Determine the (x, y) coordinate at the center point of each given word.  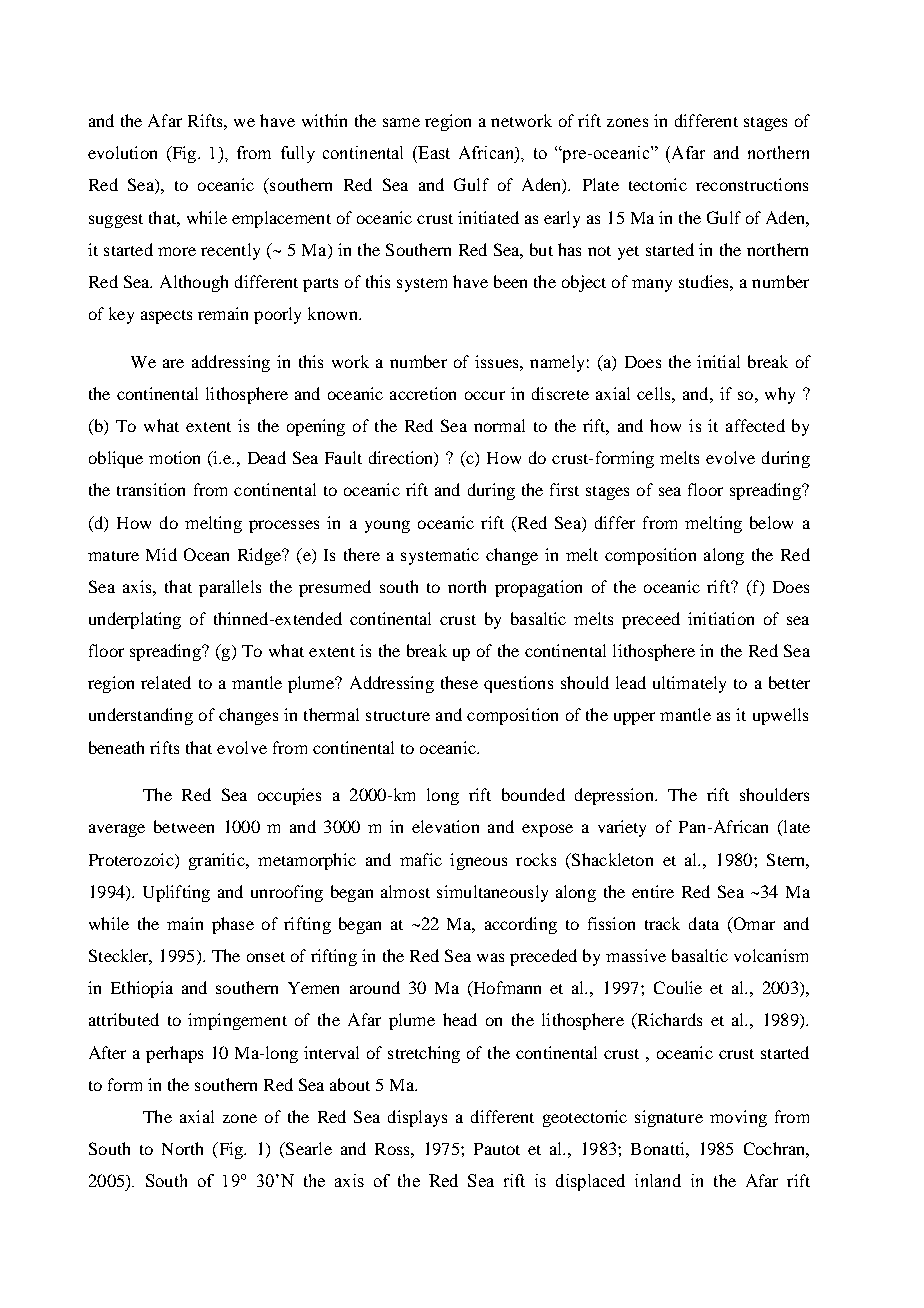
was (490, 957)
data (704, 923)
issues (498, 361)
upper (634, 718)
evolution (122, 152)
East (433, 152)
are (173, 363)
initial (718, 361)
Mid (161, 554)
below (771, 522)
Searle (308, 1148)
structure (398, 716)
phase (233, 925)
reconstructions (752, 184)
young (387, 526)
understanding (141, 716)
